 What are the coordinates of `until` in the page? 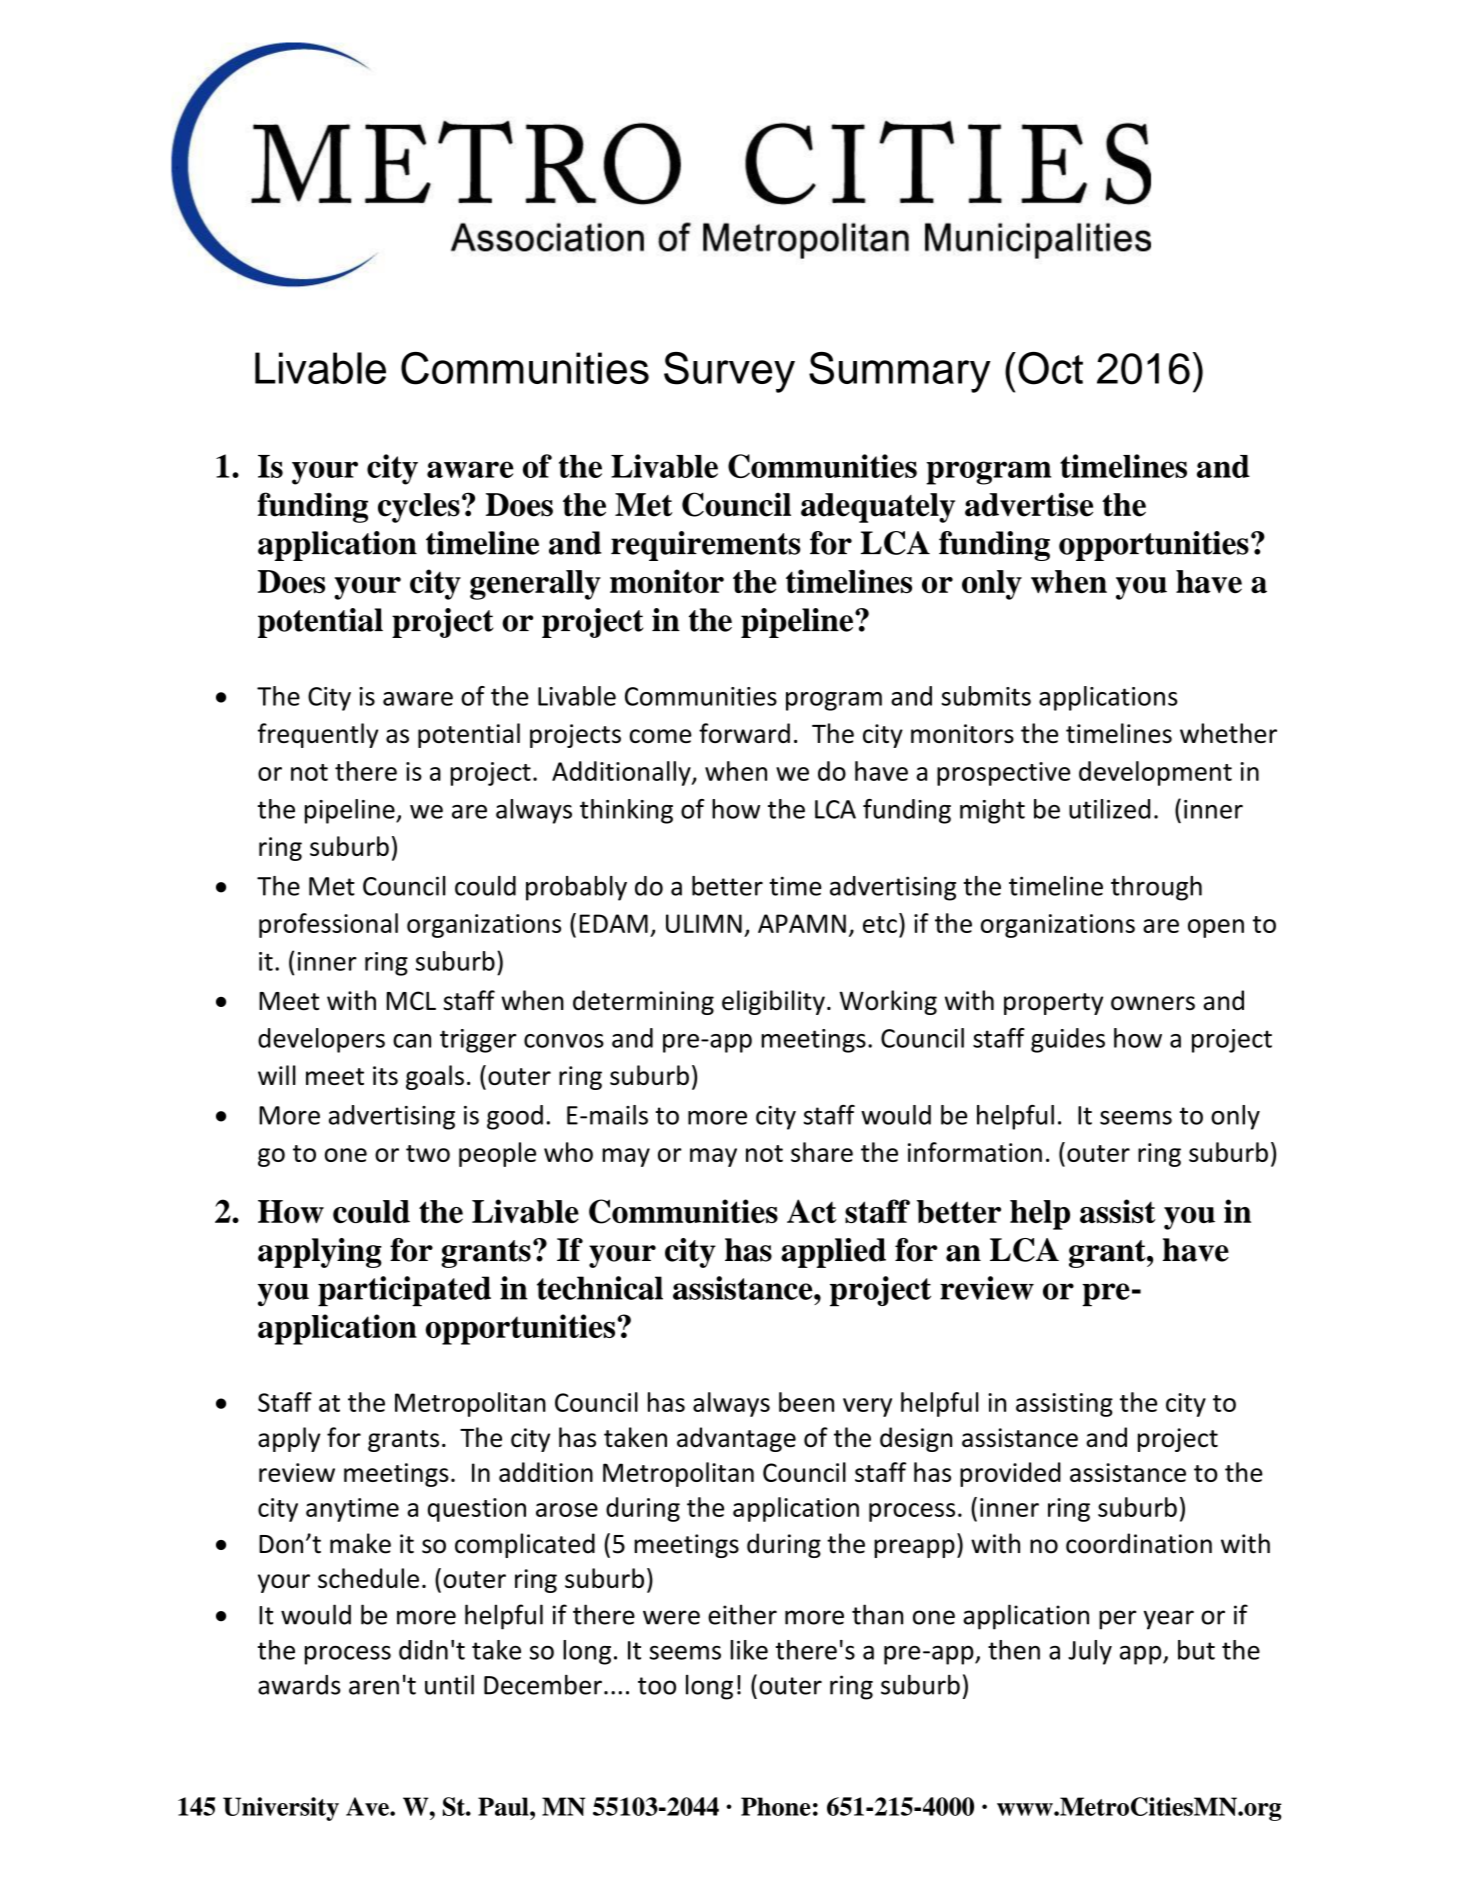 It's located at (449, 1684).
